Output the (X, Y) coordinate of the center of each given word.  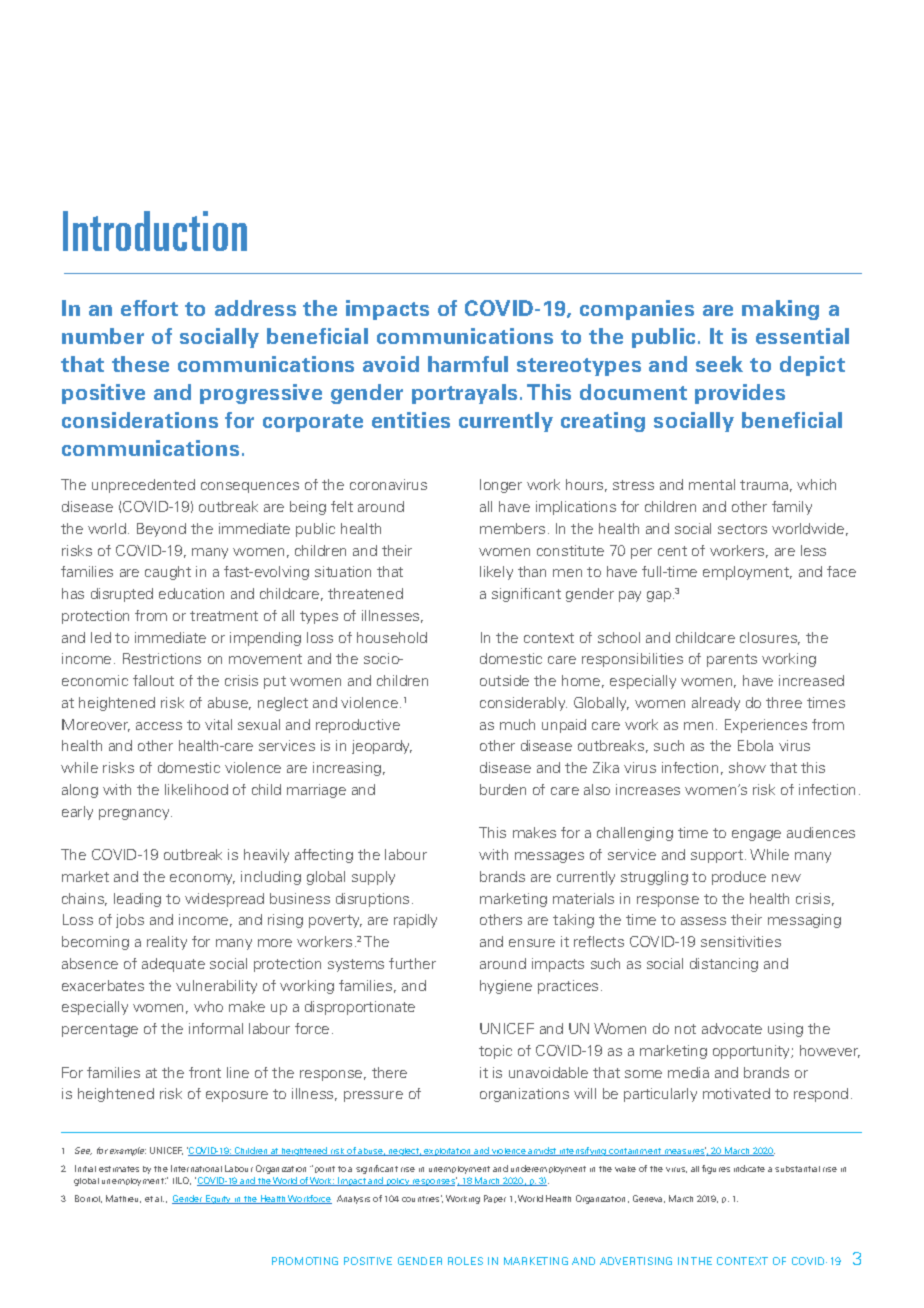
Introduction (155, 231)
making (780, 310)
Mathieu (123, 1199)
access (159, 726)
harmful (468, 364)
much (517, 724)
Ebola (755, 745)
